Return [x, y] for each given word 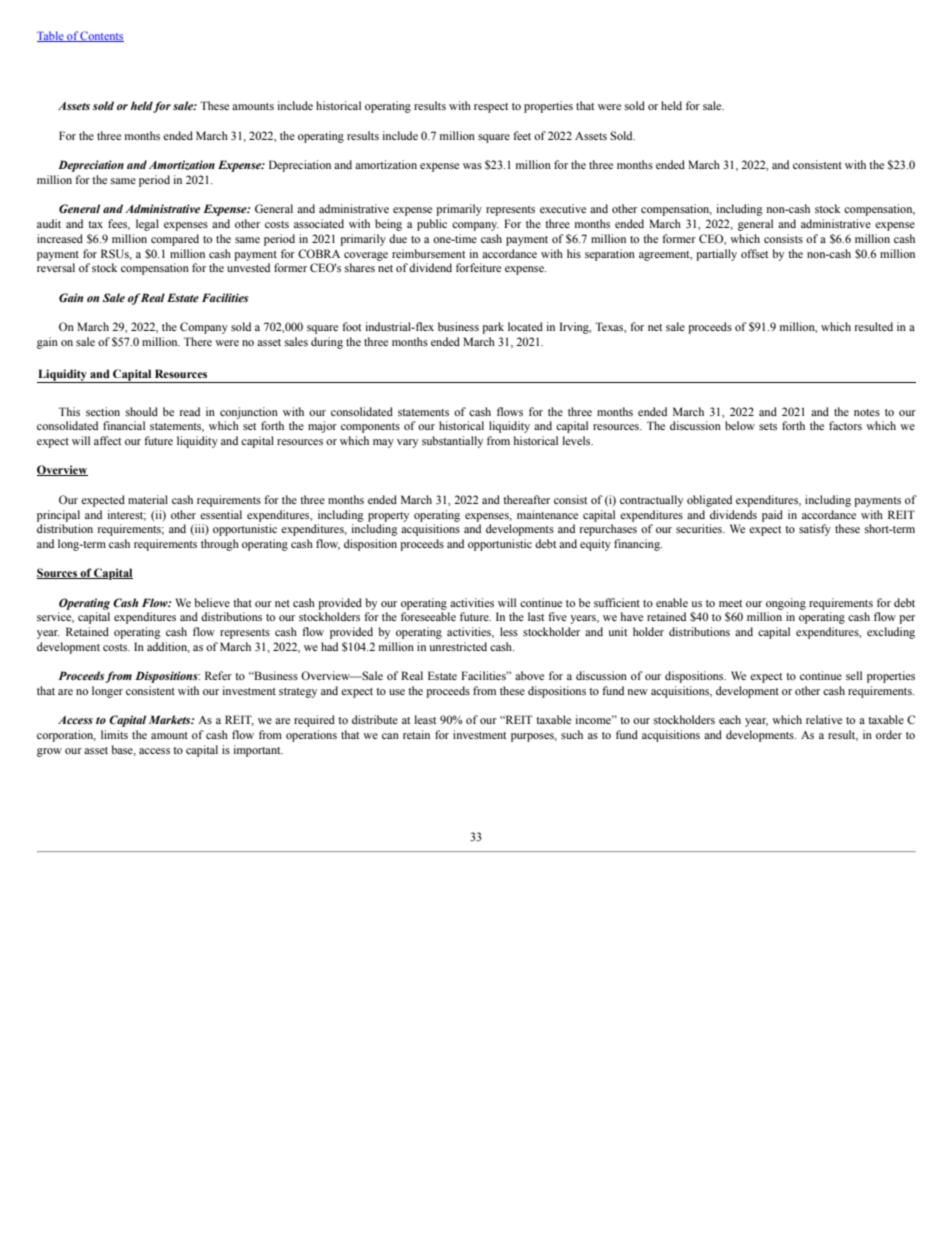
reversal [56, 267]
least [425, 719]
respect [491, 108]
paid [772, 516]
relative [824, 719]
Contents [101, 36]
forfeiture [478, 267]
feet [522, 135]
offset [754, 253]
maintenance [547, 514]
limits [114, 734]
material [148, 499]
